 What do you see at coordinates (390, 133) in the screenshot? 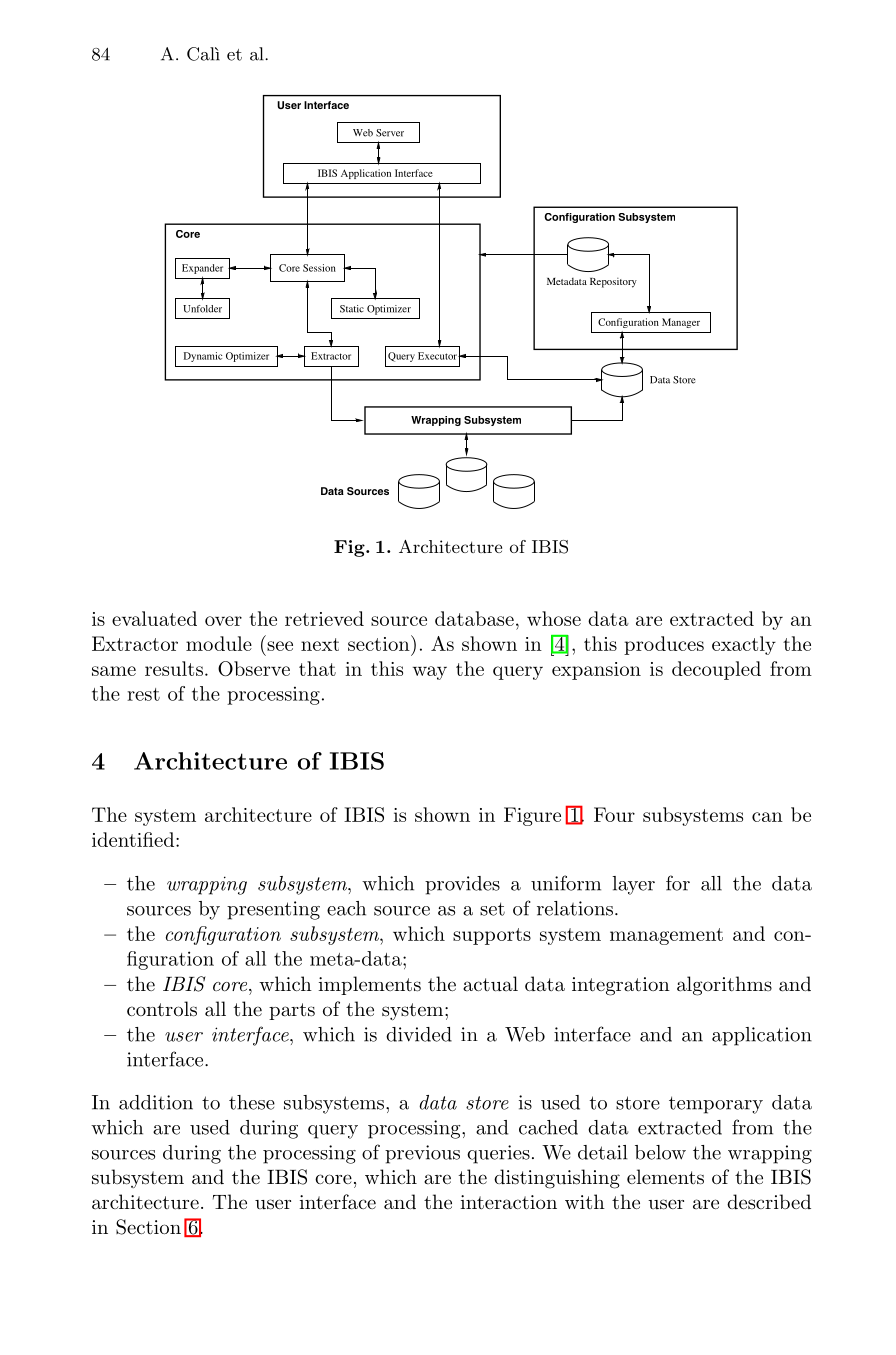
I see `Server` at bounding box center [390, 133].
